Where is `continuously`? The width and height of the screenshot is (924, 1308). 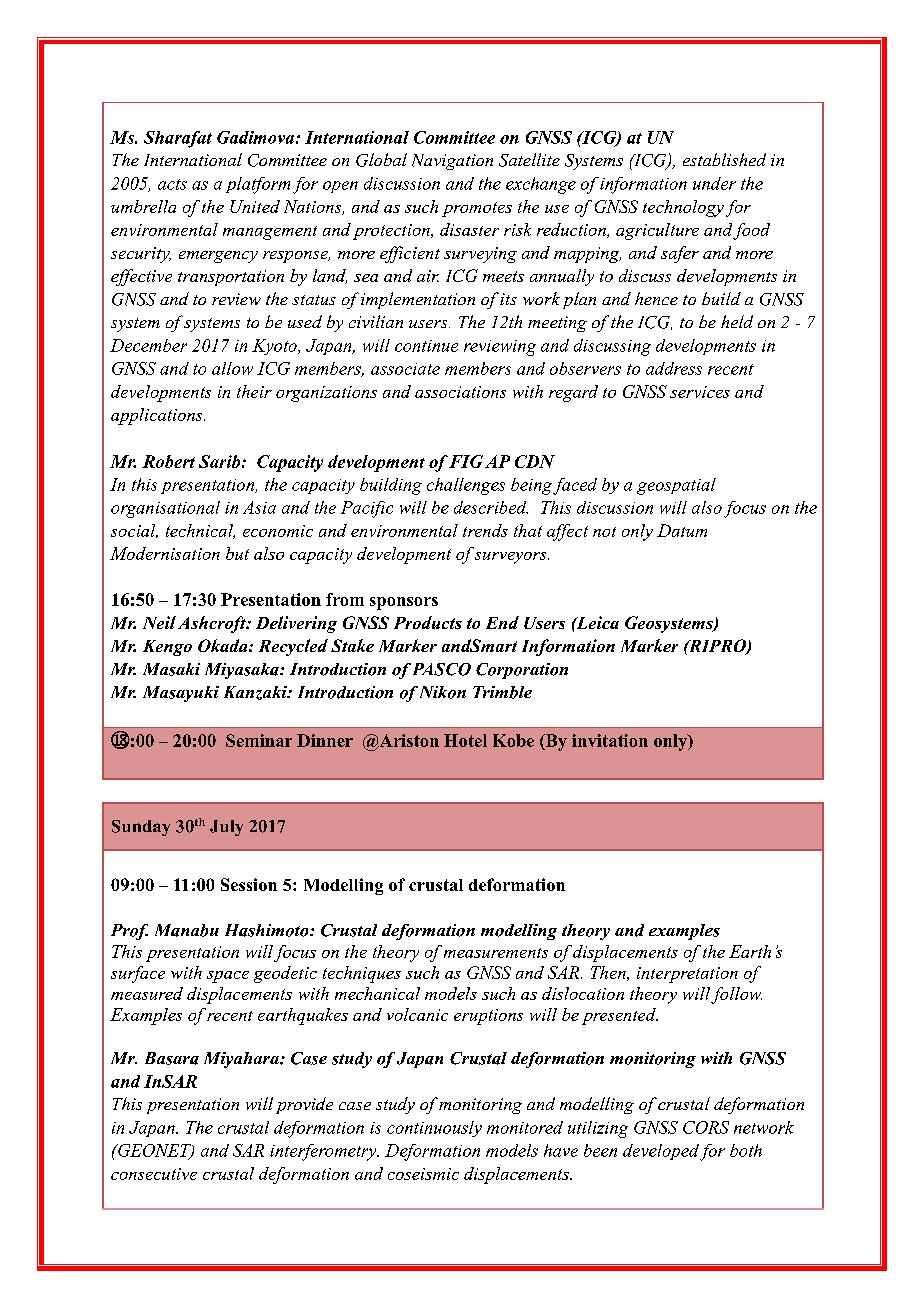 continuously is located at coordinates (434, 1129).
